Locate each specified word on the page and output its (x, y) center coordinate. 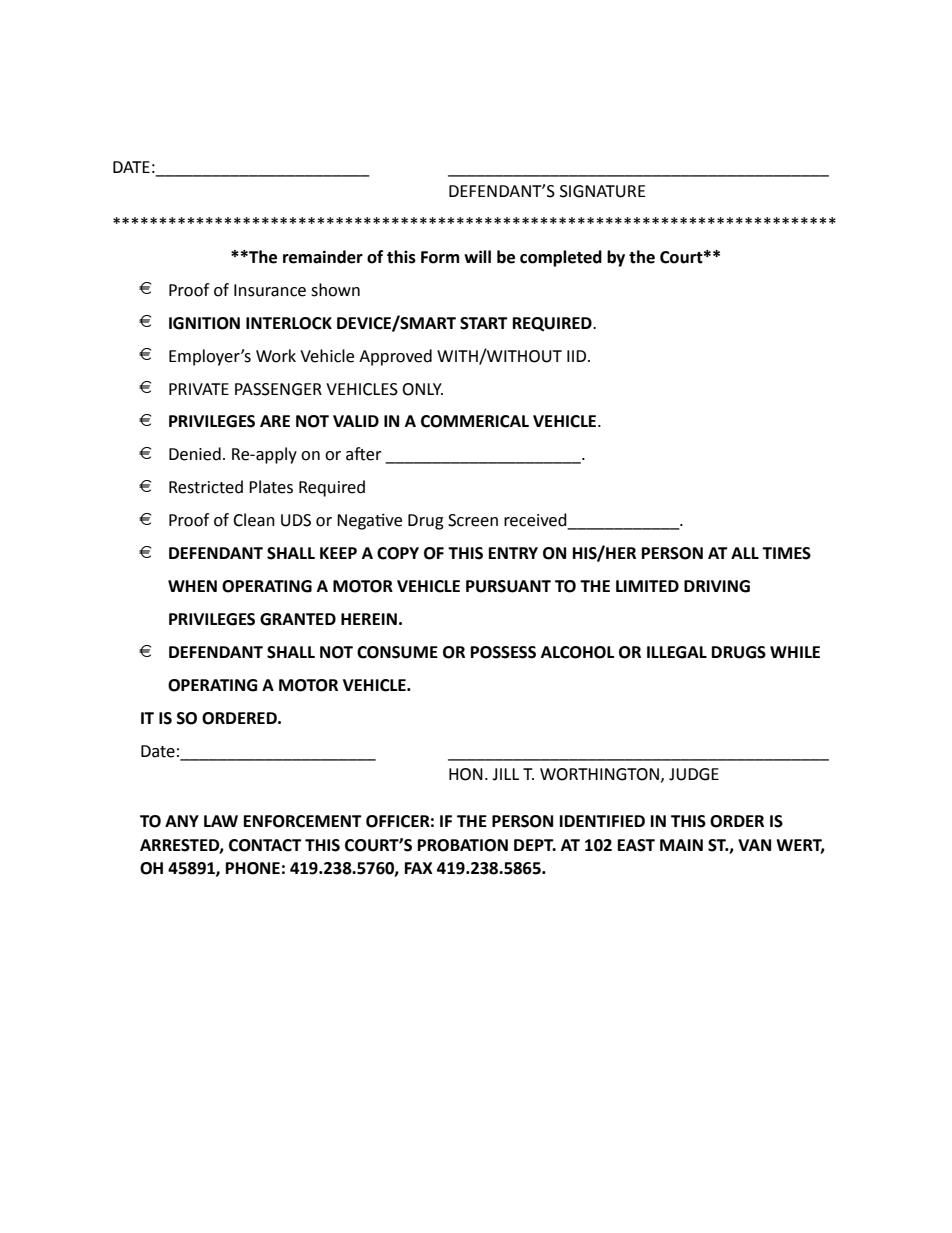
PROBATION (463, 845)
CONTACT (265, 845)
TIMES (786, 553)
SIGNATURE (603, 191)
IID (578, 356)
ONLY (422, 389)
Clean (254, 520)
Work (276, 356)
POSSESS (503, 652)
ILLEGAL (677, 652)
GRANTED (298, 619)
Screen (473, 520)
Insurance (270, 290)
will (477, 256)
